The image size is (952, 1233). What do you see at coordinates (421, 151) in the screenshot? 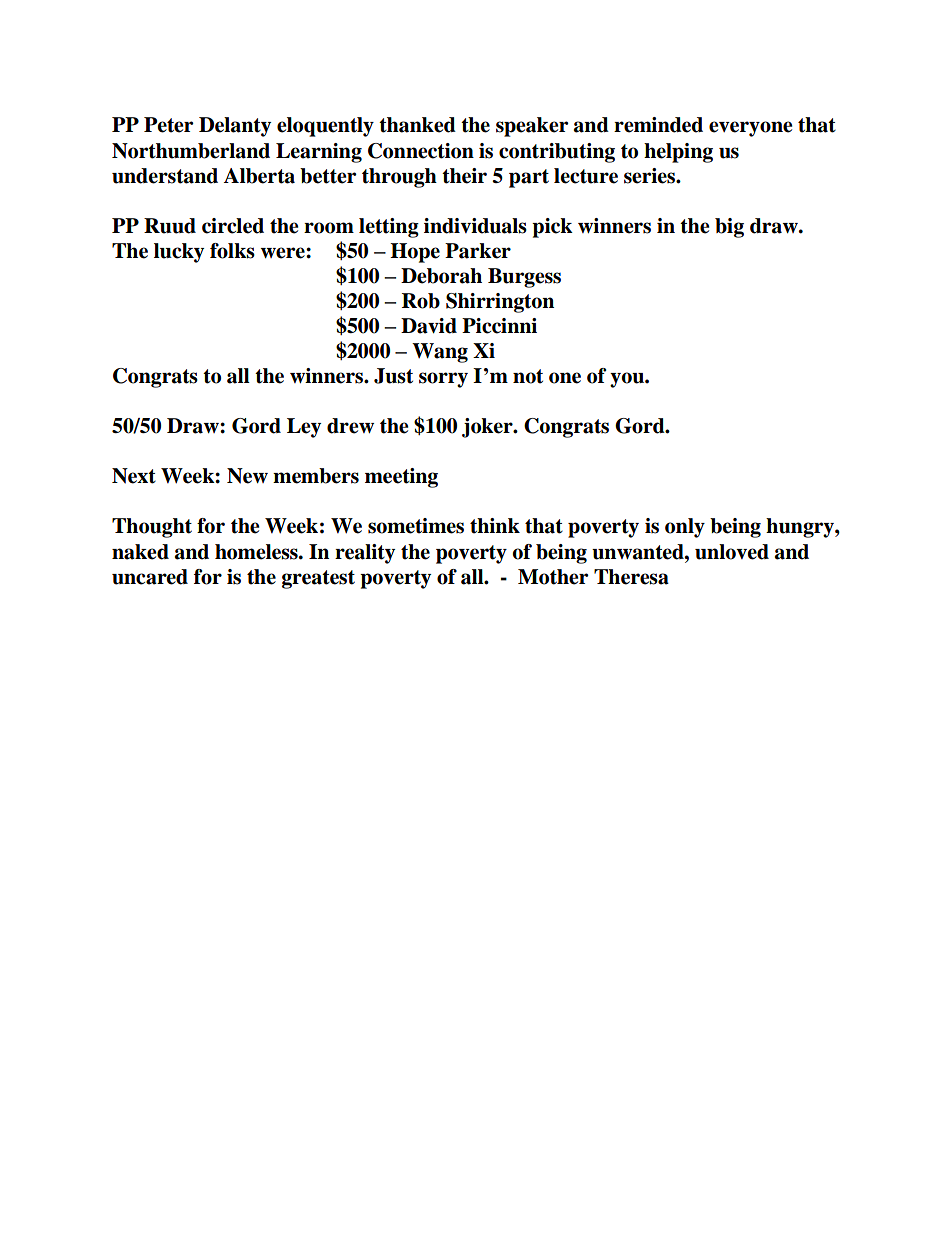
I see `Connection` at bounding box center [421, 151].
